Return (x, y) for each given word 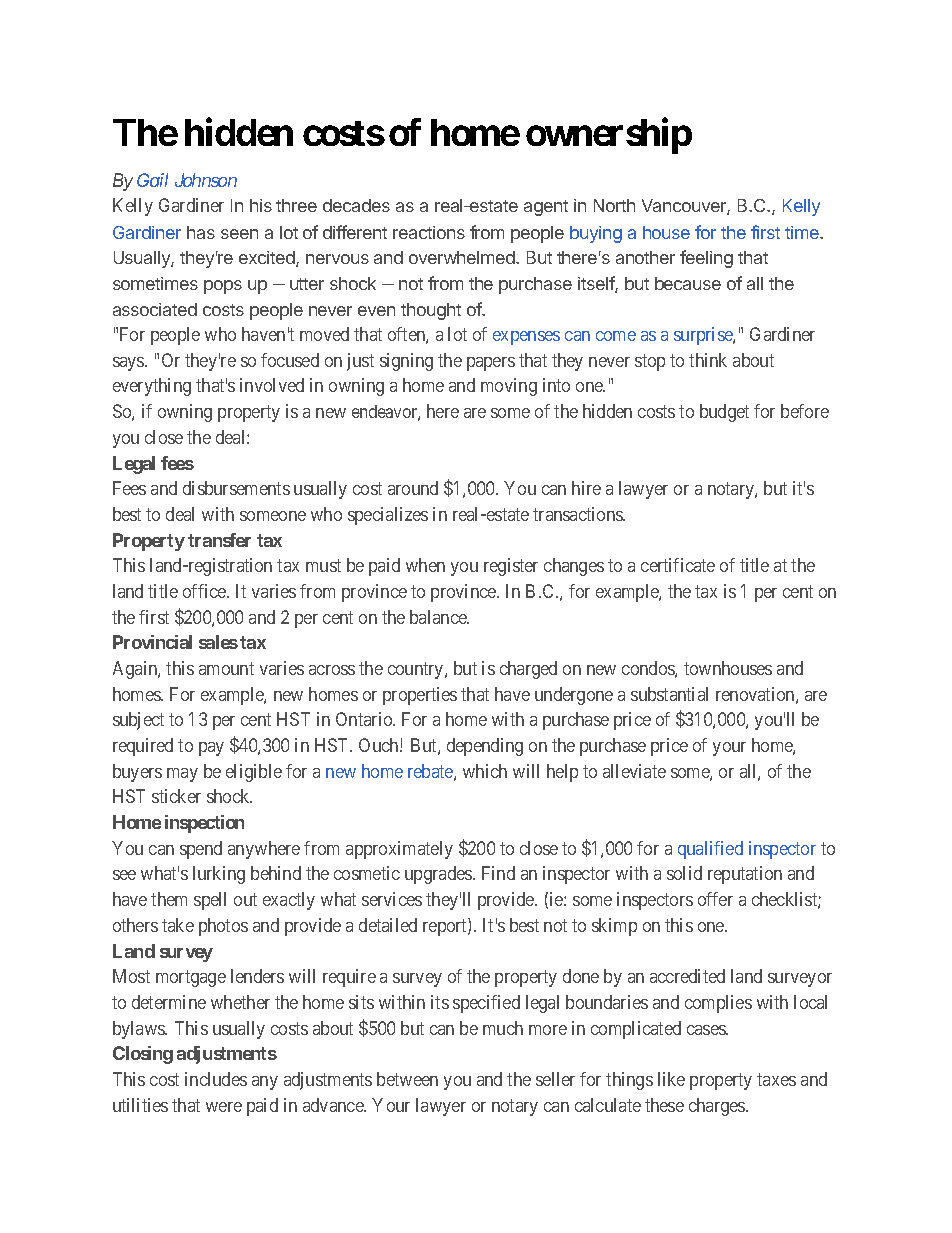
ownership (609, 136)
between (407, 1079)
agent (546, 208)
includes (216, 1079)
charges (718, 1107)
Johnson (206, 180)
